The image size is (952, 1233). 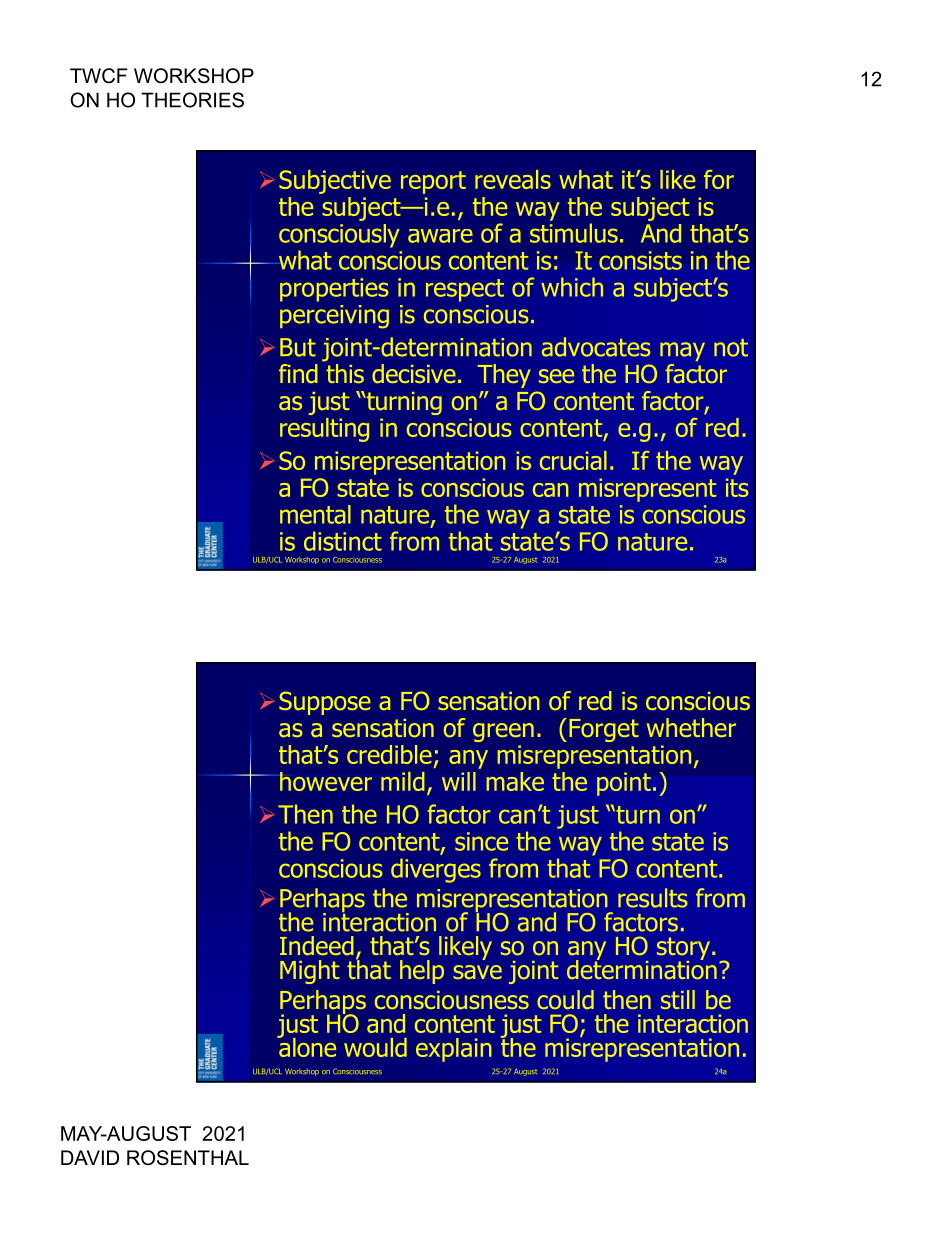 What do you see at coordinates (433, 182) in the screenshot?
I see `report` at bounding box center [433, 182].
